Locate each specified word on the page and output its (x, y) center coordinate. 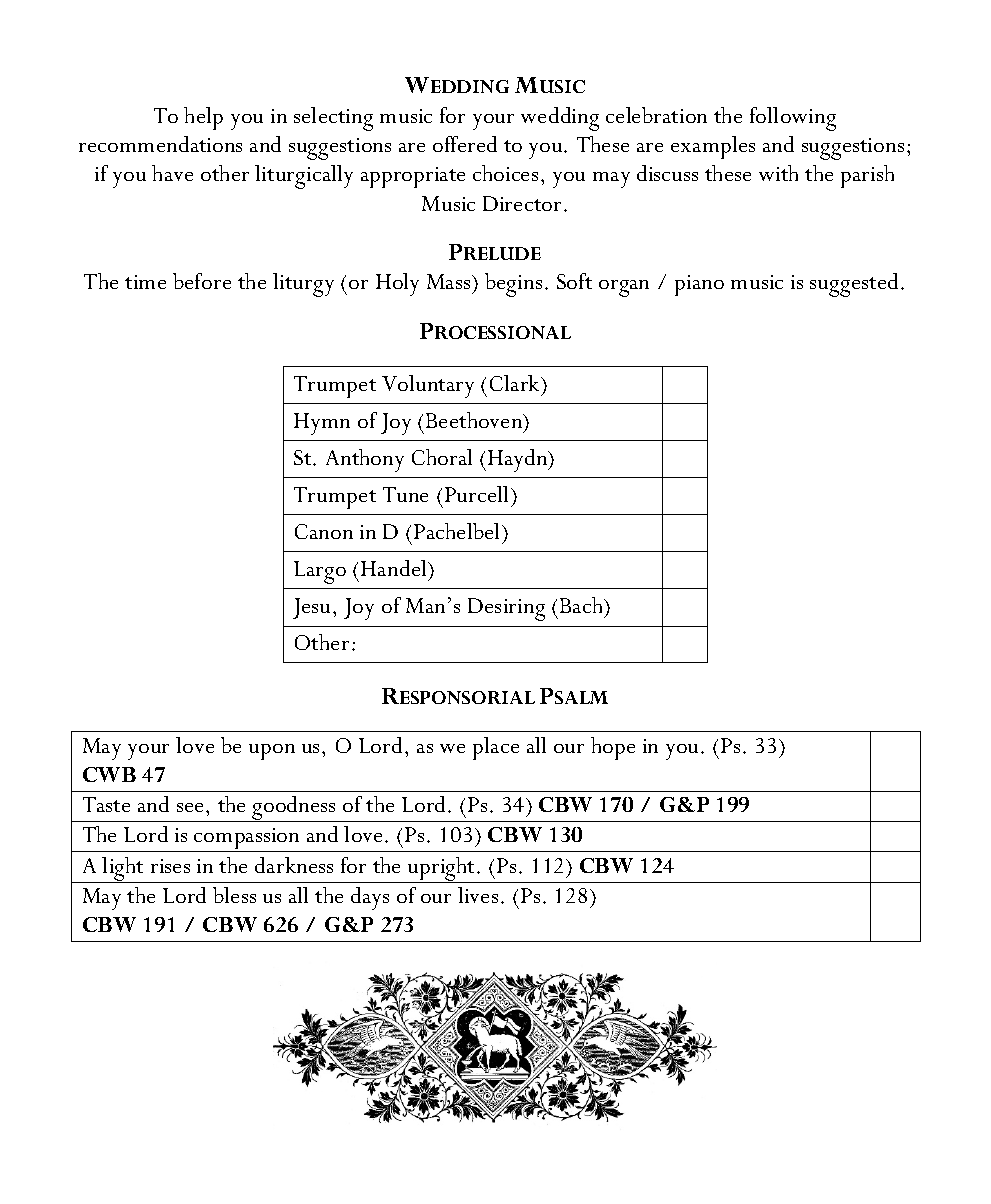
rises (170, 866)
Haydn (519, 460)
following (793, 119)
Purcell (478, 494)
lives (478, 895)
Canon (324, 531)
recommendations (160, 144)
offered (465, 144)
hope (613, 748)
